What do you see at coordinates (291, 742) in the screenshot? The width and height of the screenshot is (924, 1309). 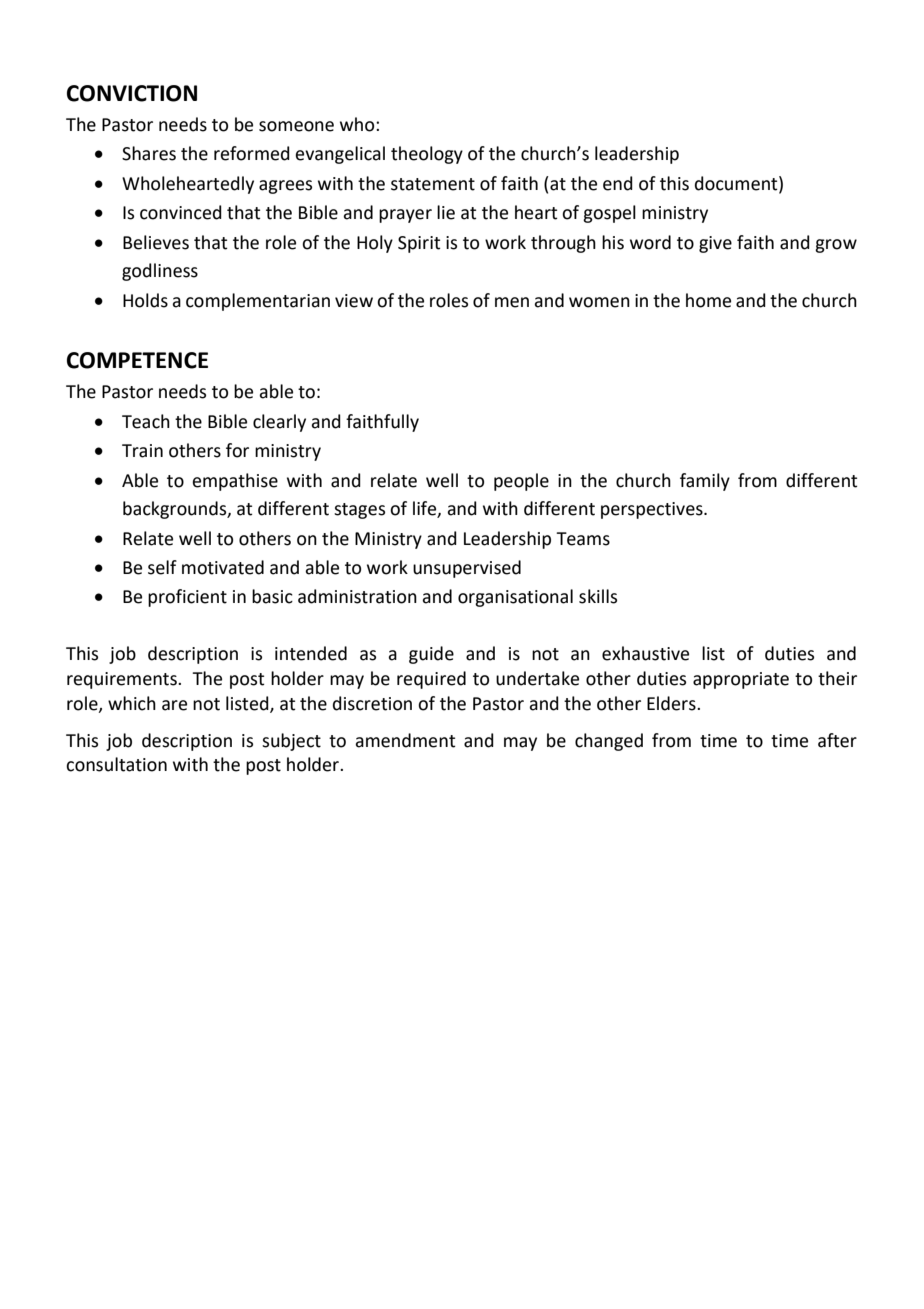 I see `subject` at bounding box center [291, 742].
